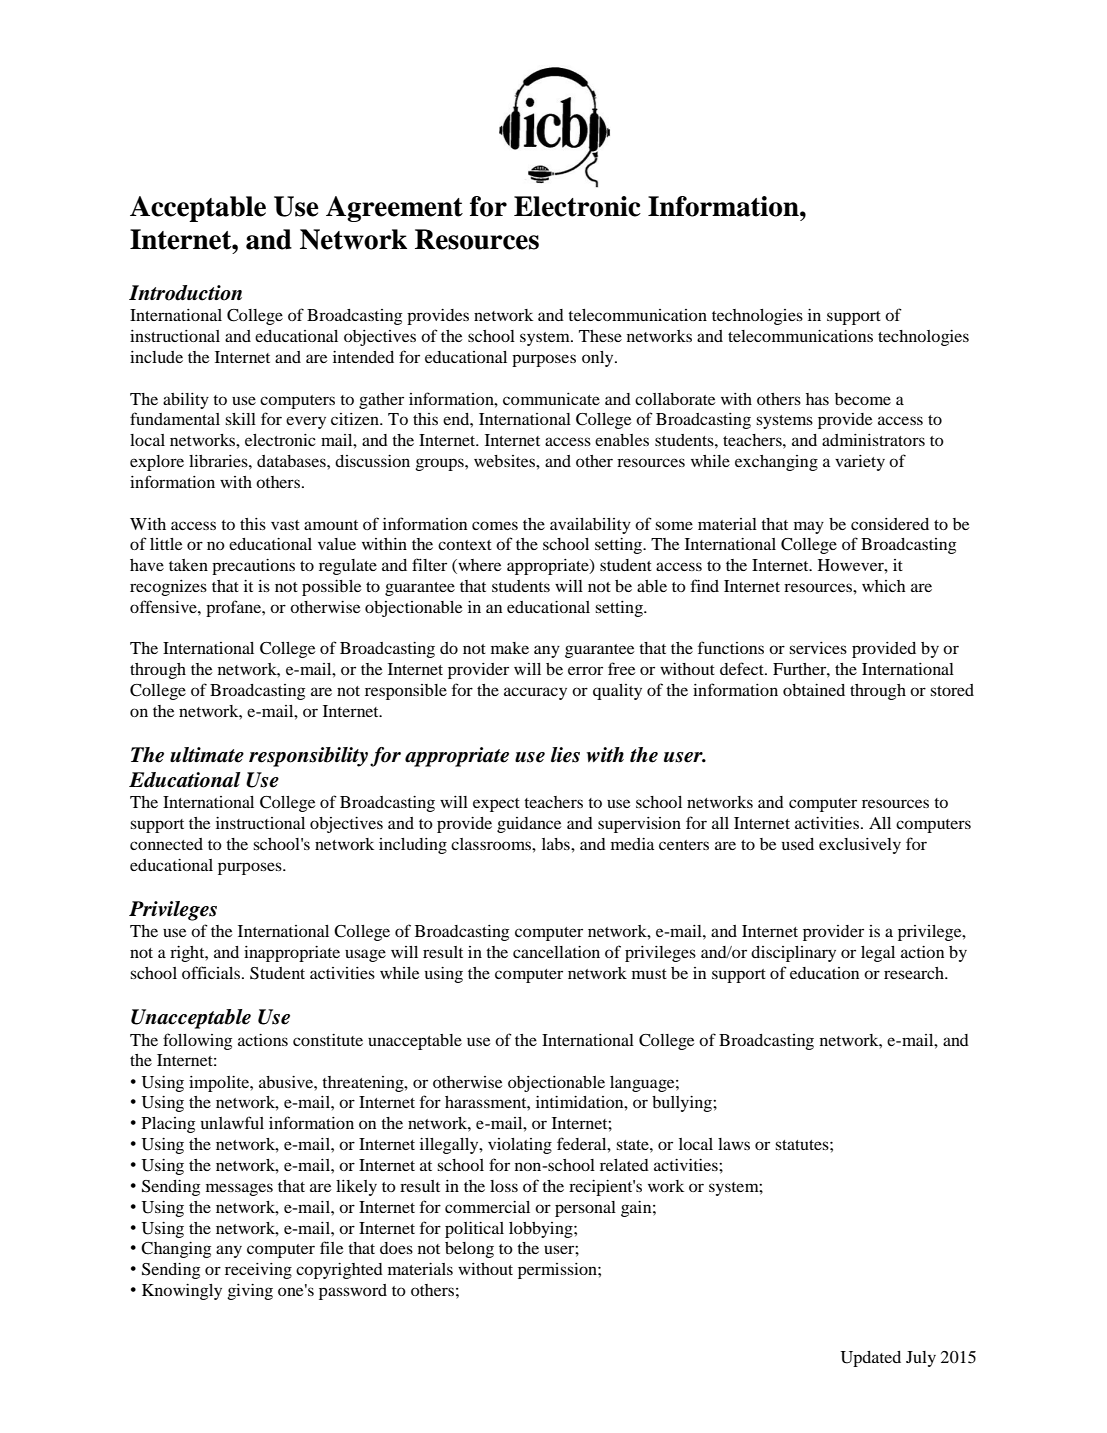  What do you see at coordinates (556, 952) in the screenshot?
I see `cancellation` at bounding box center [556, 952].
